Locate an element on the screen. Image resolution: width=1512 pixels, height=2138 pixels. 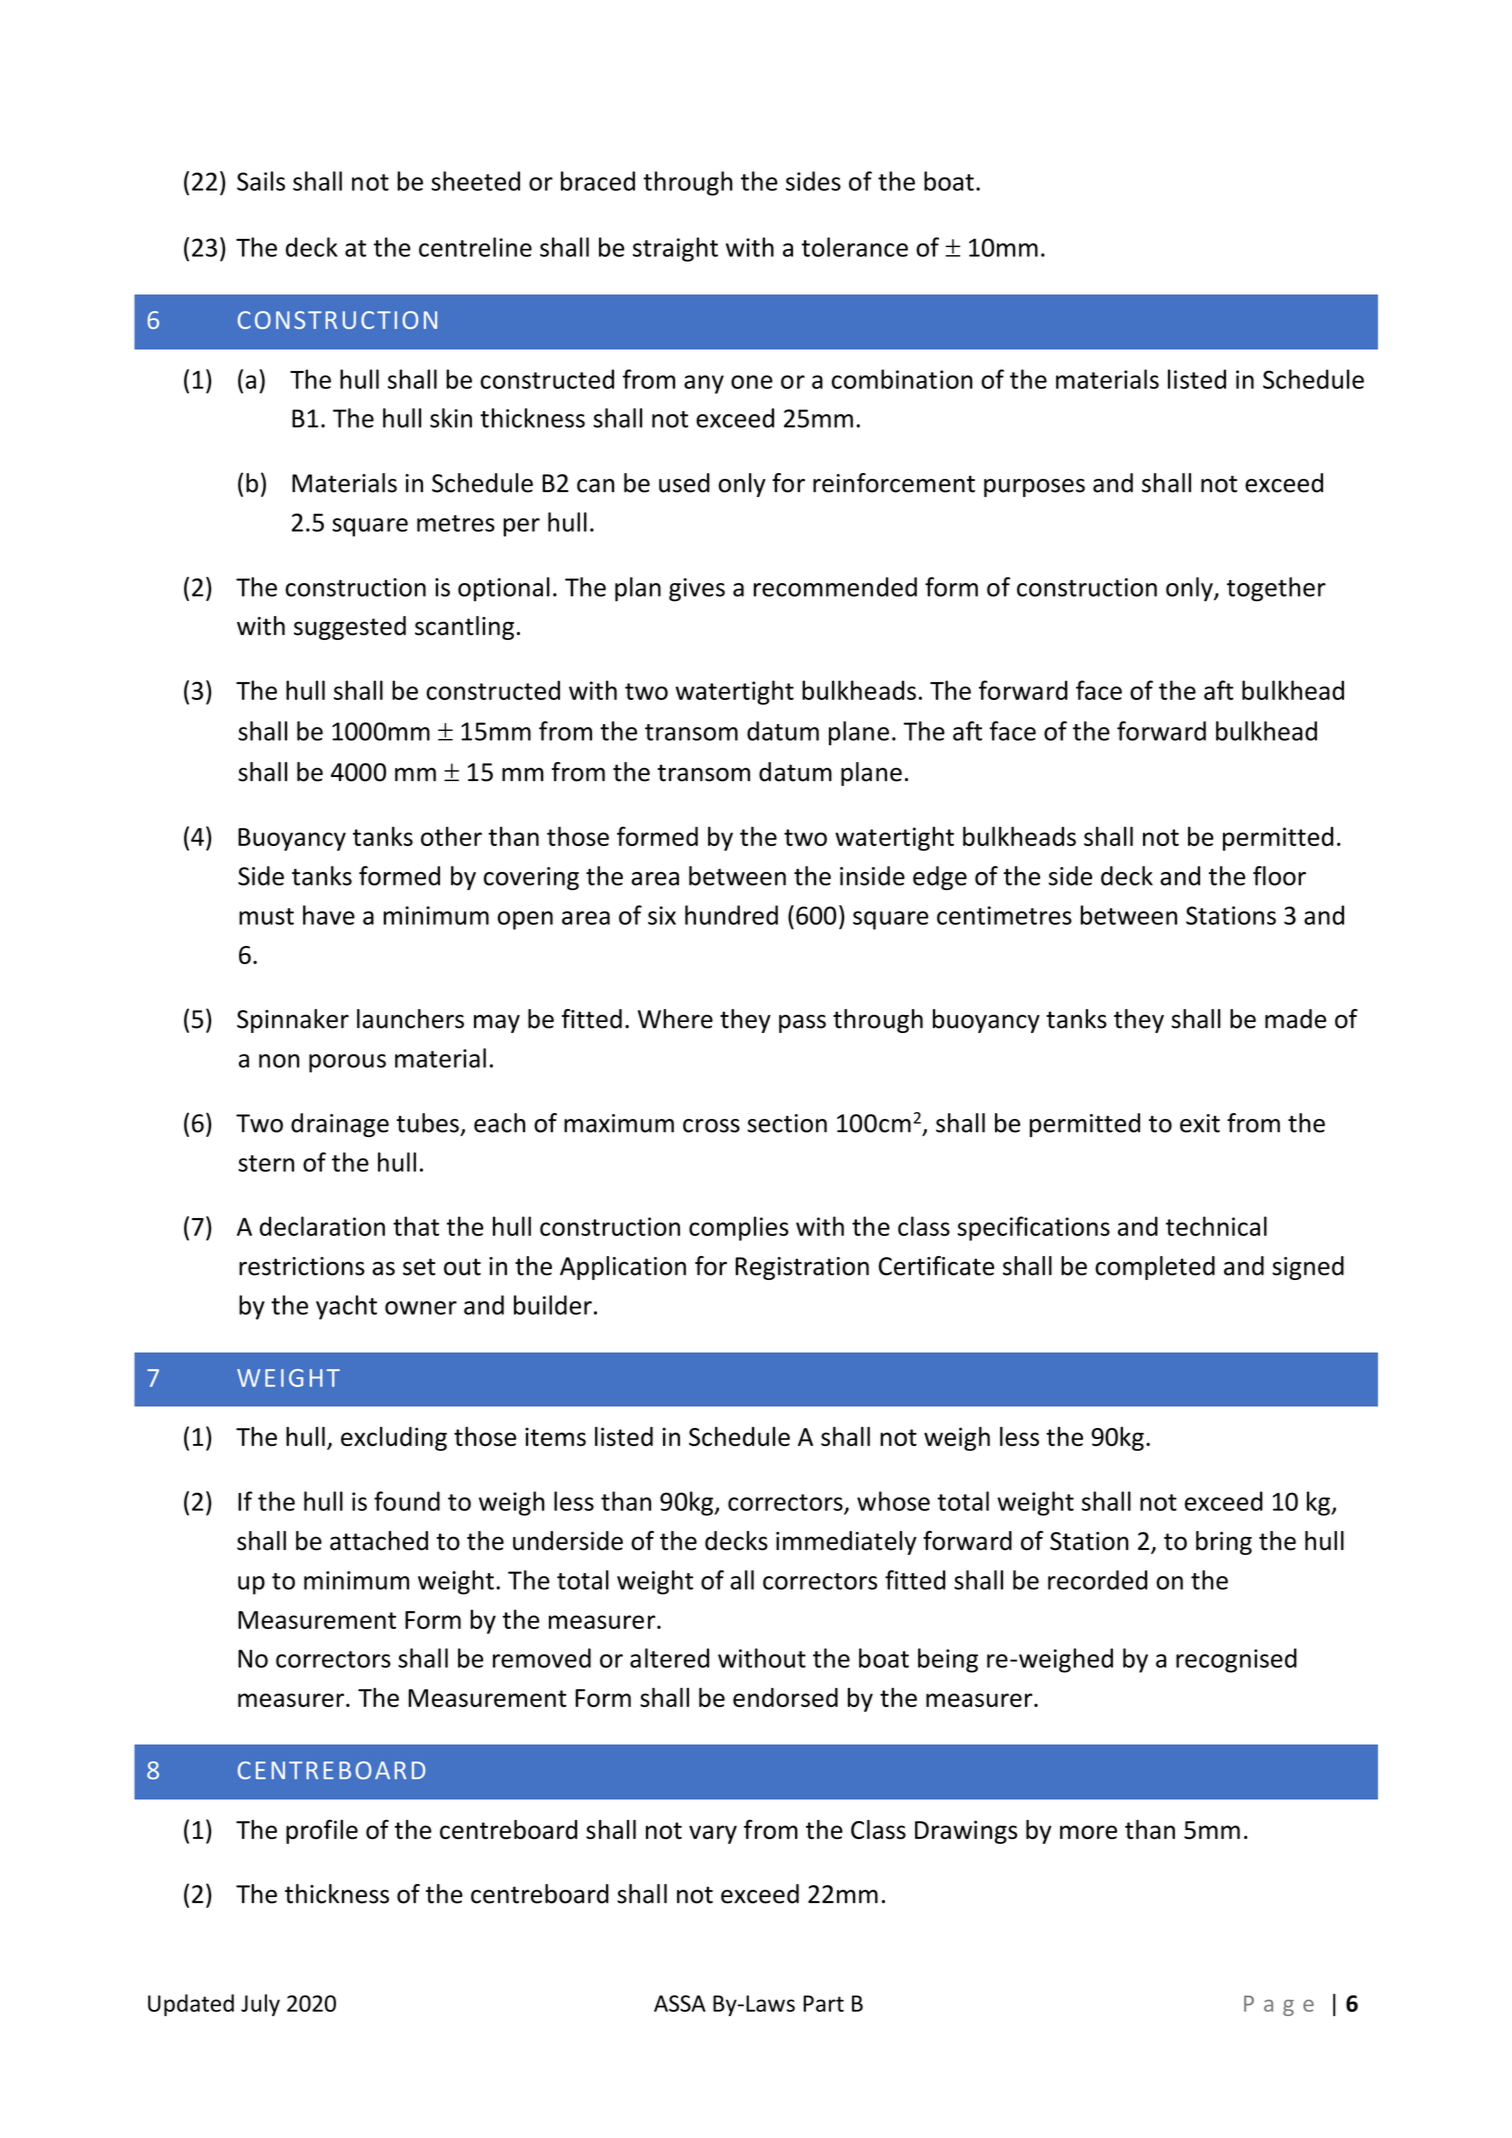
Sails is located at coordinates (261, 181).
